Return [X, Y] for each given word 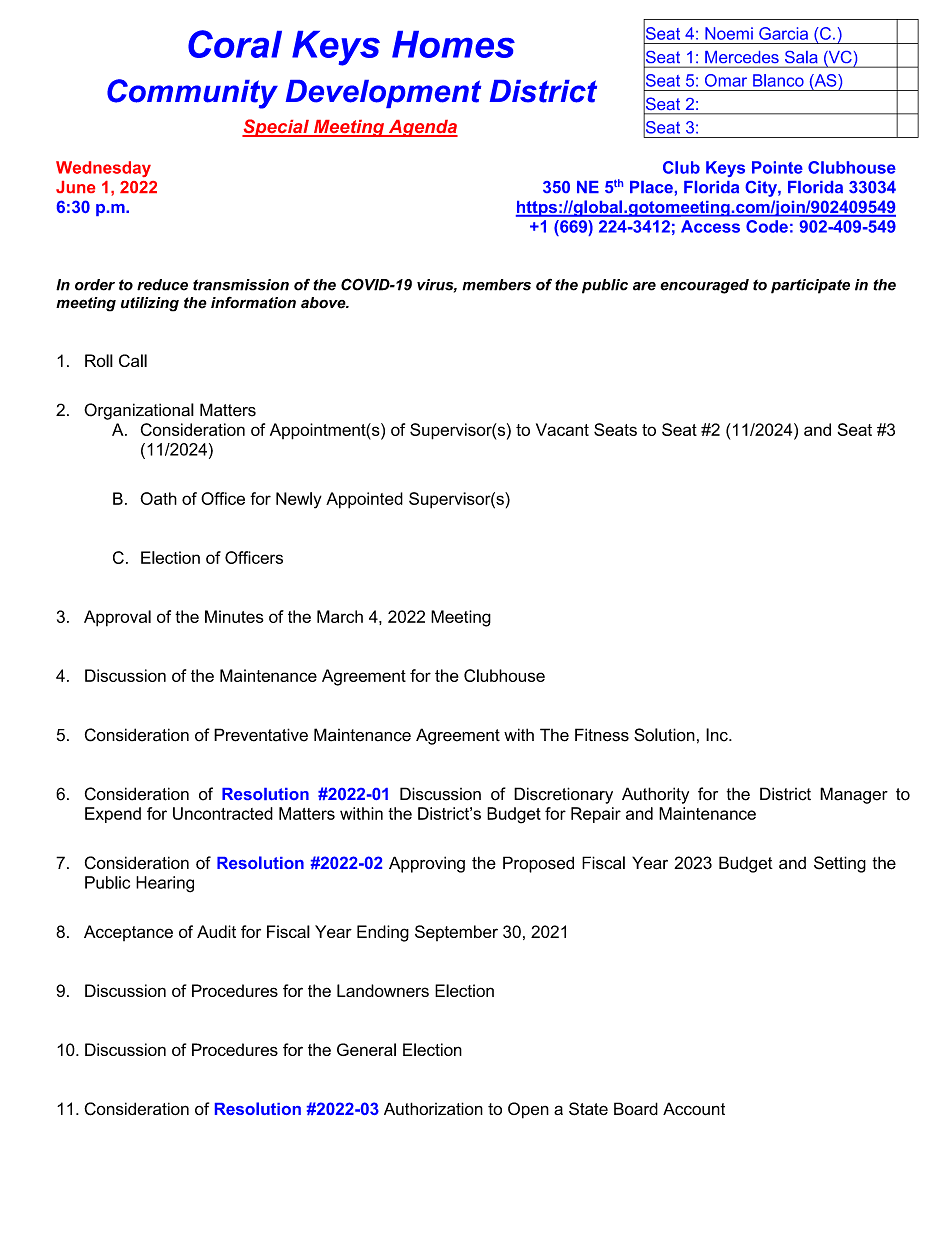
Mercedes [742, 57]
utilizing [150, 304]
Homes [453, 44]
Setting [840, 864]
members [496, 285]
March [340, 616]
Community [192, 94]
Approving [427, 864]
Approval [117, 618]
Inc [718, 735]
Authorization [433, 1108]
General [366, 1049]
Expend [113, 815]
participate [810, 286]
